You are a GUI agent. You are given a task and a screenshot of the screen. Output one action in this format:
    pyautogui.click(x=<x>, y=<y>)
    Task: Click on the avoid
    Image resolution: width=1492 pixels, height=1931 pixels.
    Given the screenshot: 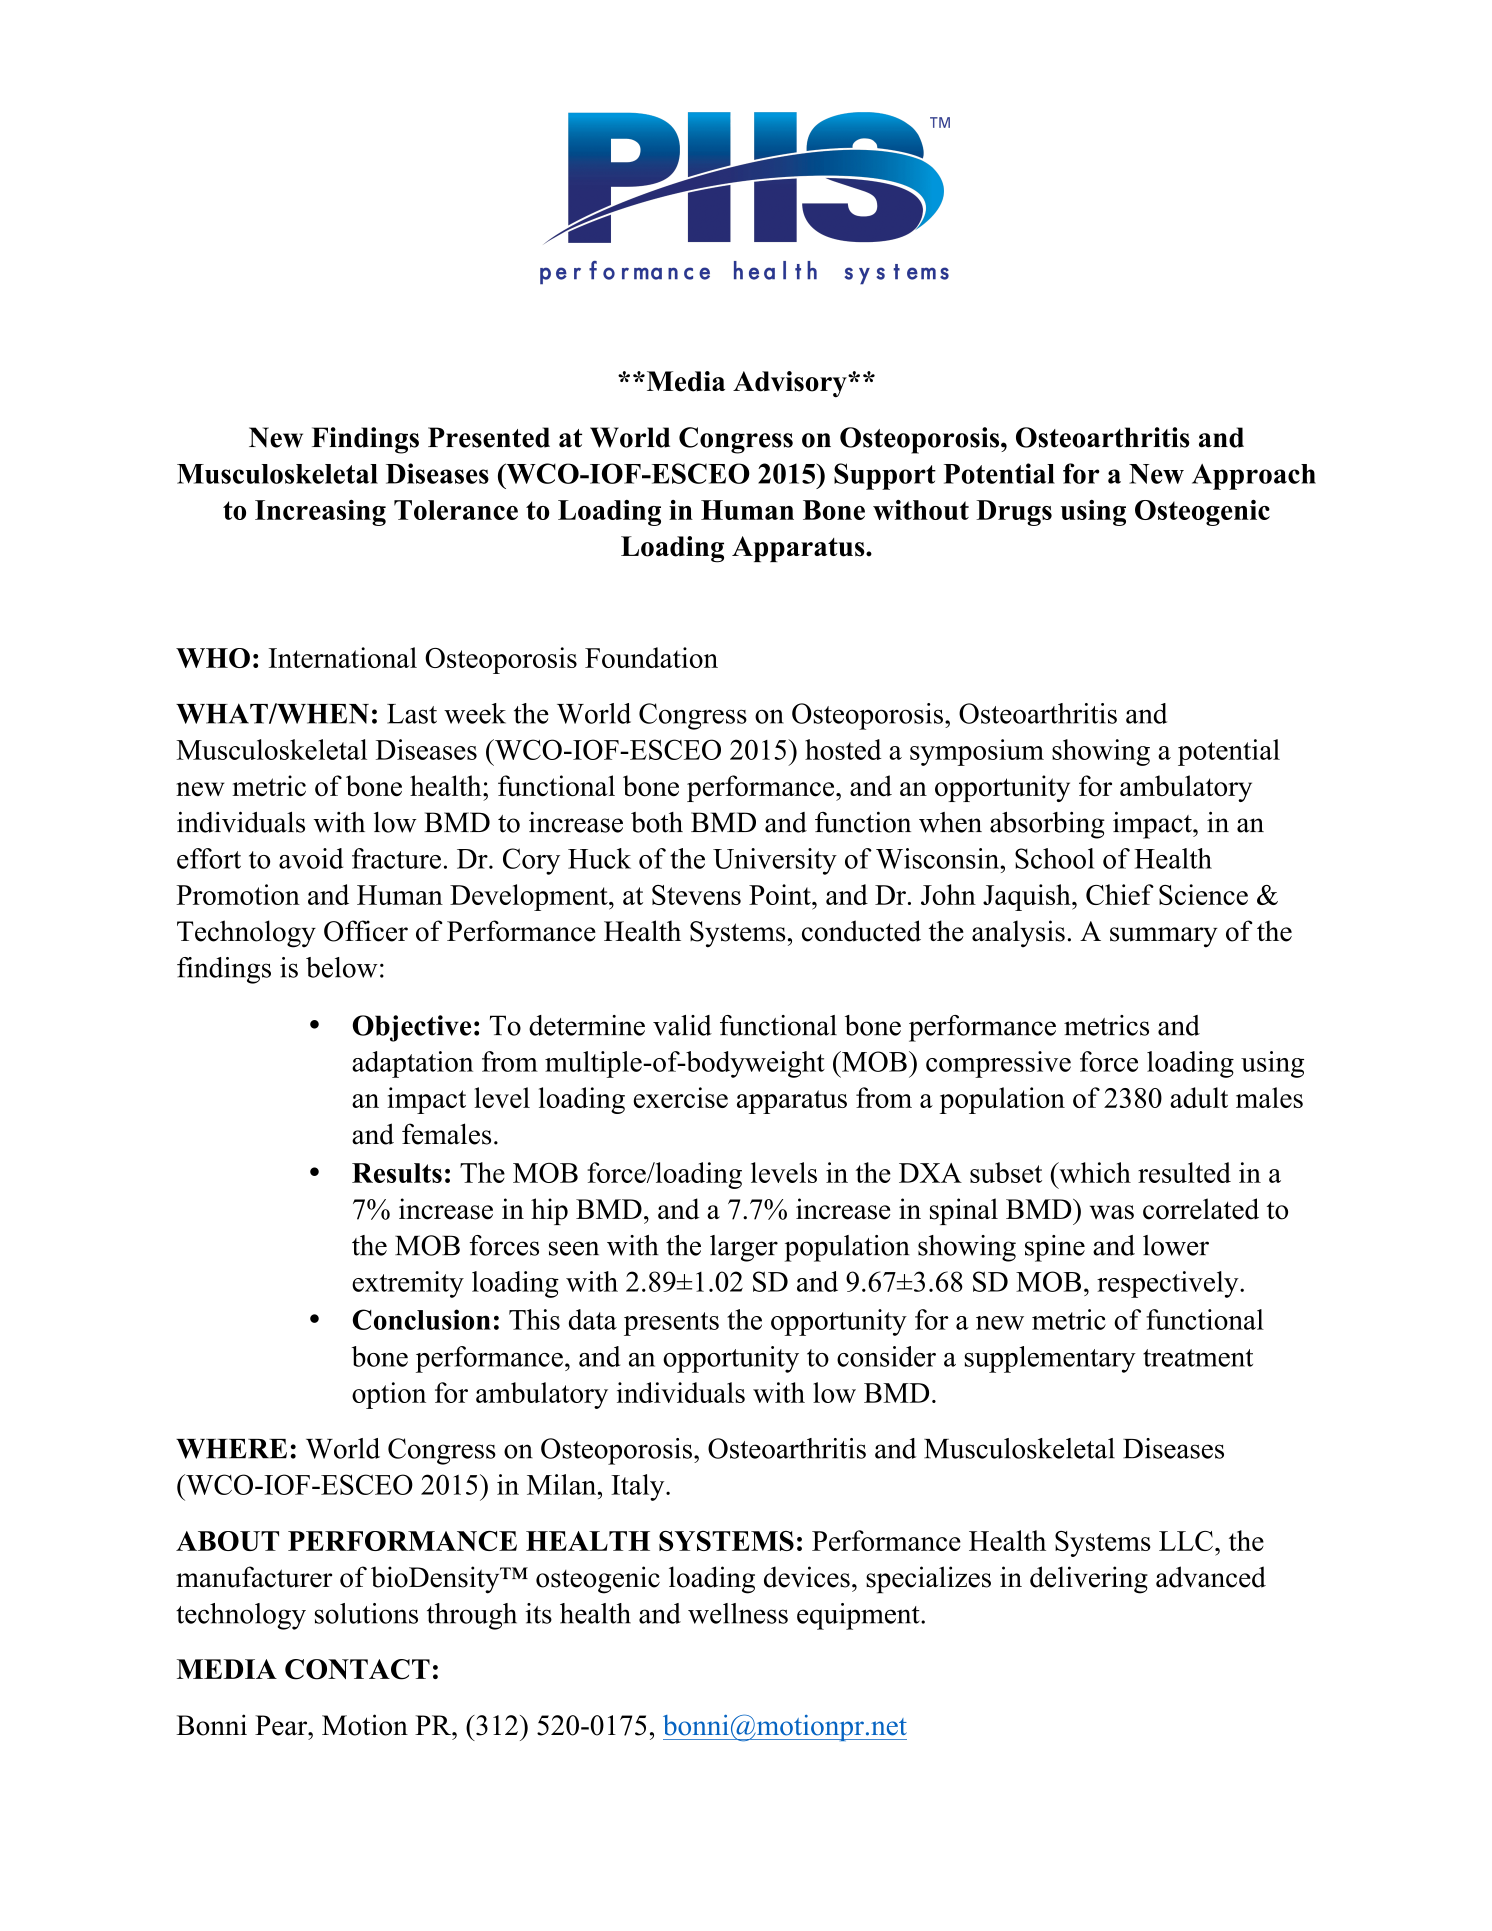 What is the action you would take?
    pyautogui.click(x=311, y=858)
